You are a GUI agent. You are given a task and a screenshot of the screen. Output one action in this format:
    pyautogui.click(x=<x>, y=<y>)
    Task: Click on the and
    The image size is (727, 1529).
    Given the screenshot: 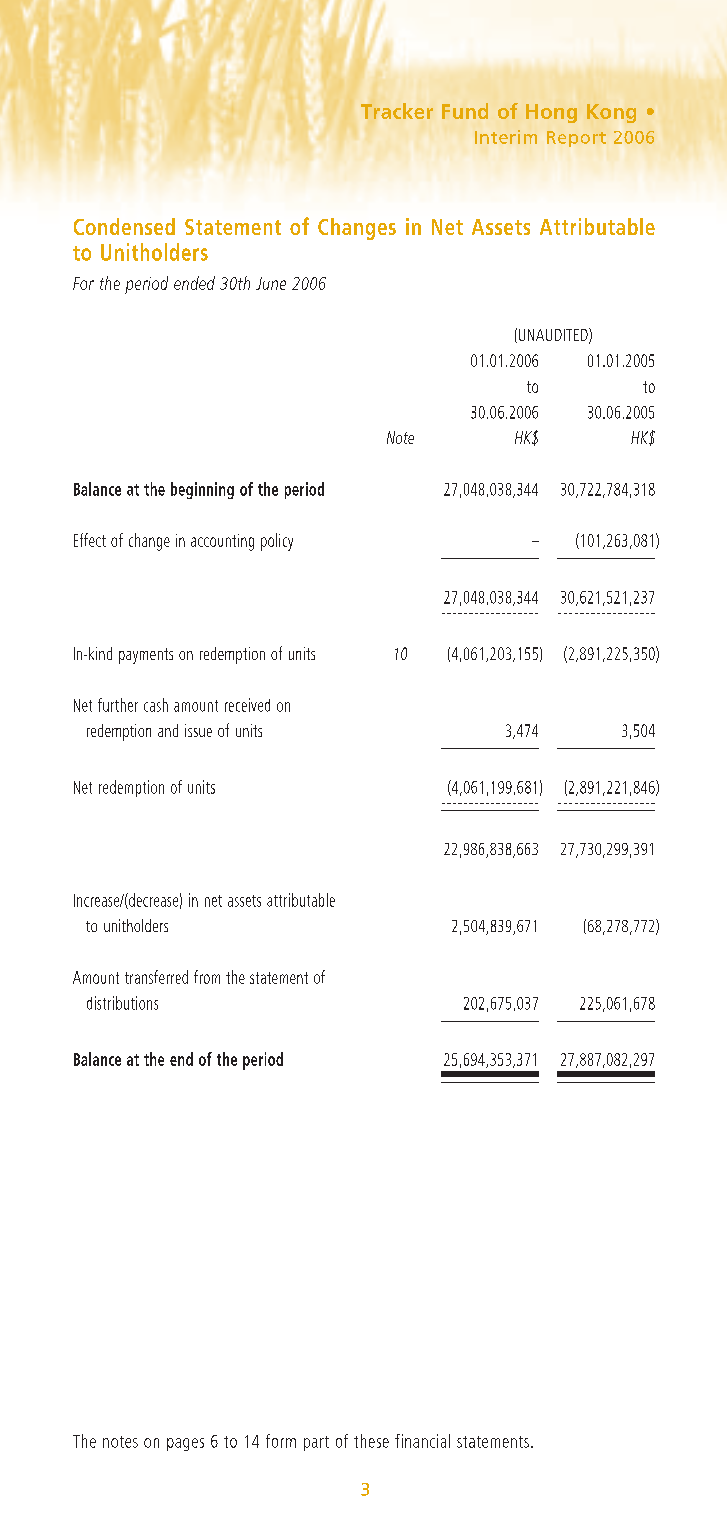 What is the action you would take?
    pyautogui.click(x=168, y=730)
